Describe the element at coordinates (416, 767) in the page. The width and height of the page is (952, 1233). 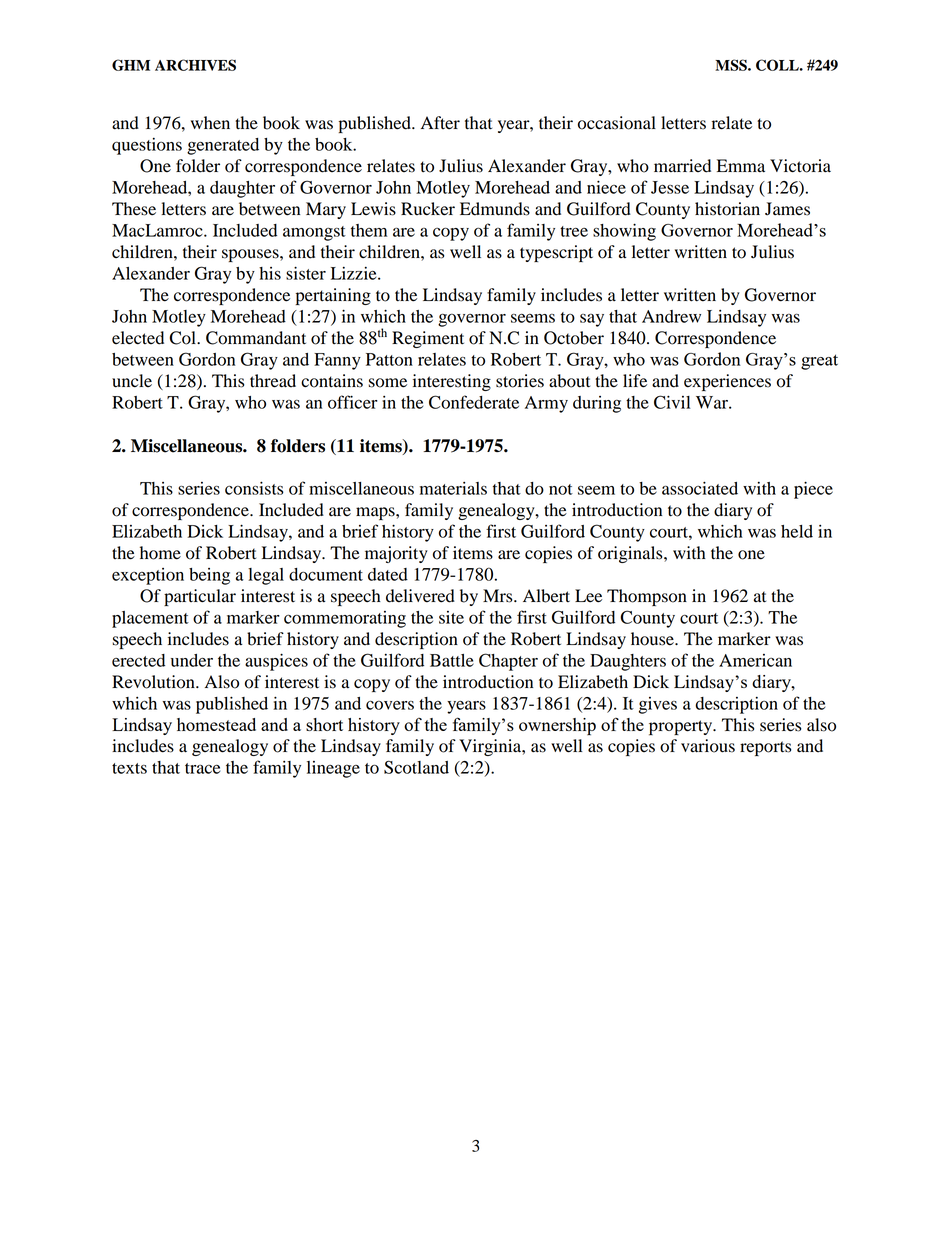
I see `Scotland` at that location.
